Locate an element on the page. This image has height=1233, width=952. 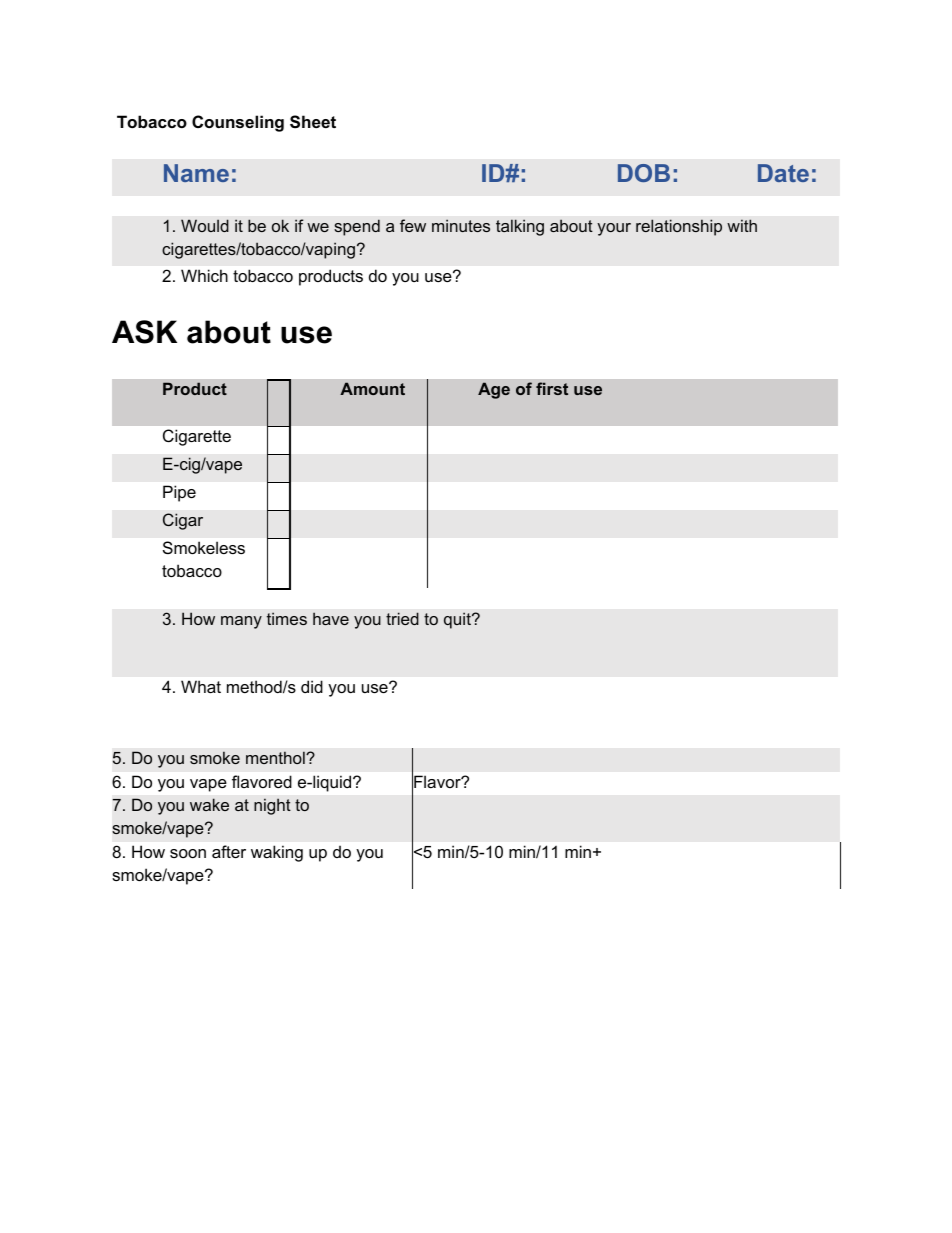
Age is located at coordinates (494, 390).
